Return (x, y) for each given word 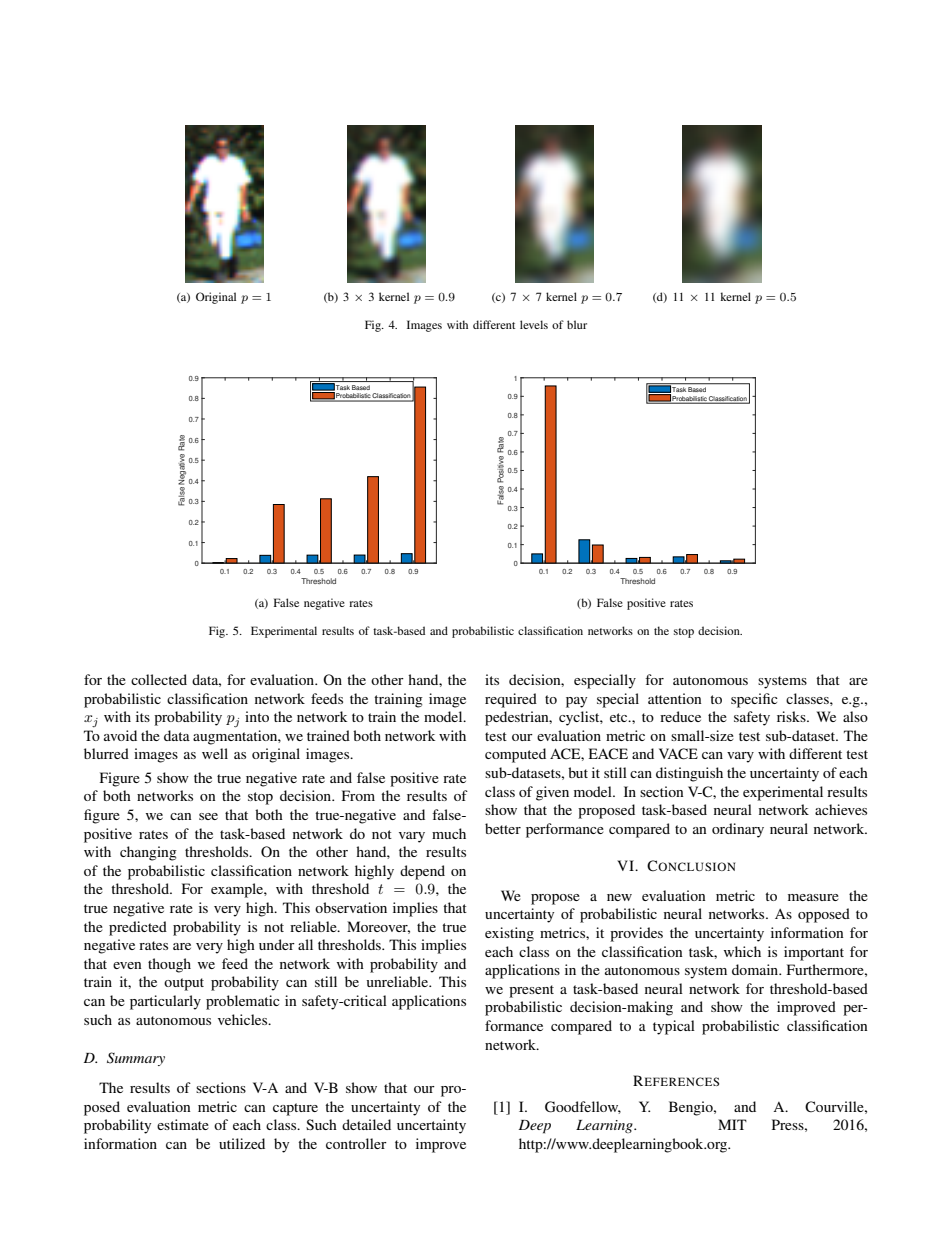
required (511, 700)
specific (754, 700)
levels (534, 324)
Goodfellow (583, 1107)
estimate (183, 1124)
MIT (732, 1124)
